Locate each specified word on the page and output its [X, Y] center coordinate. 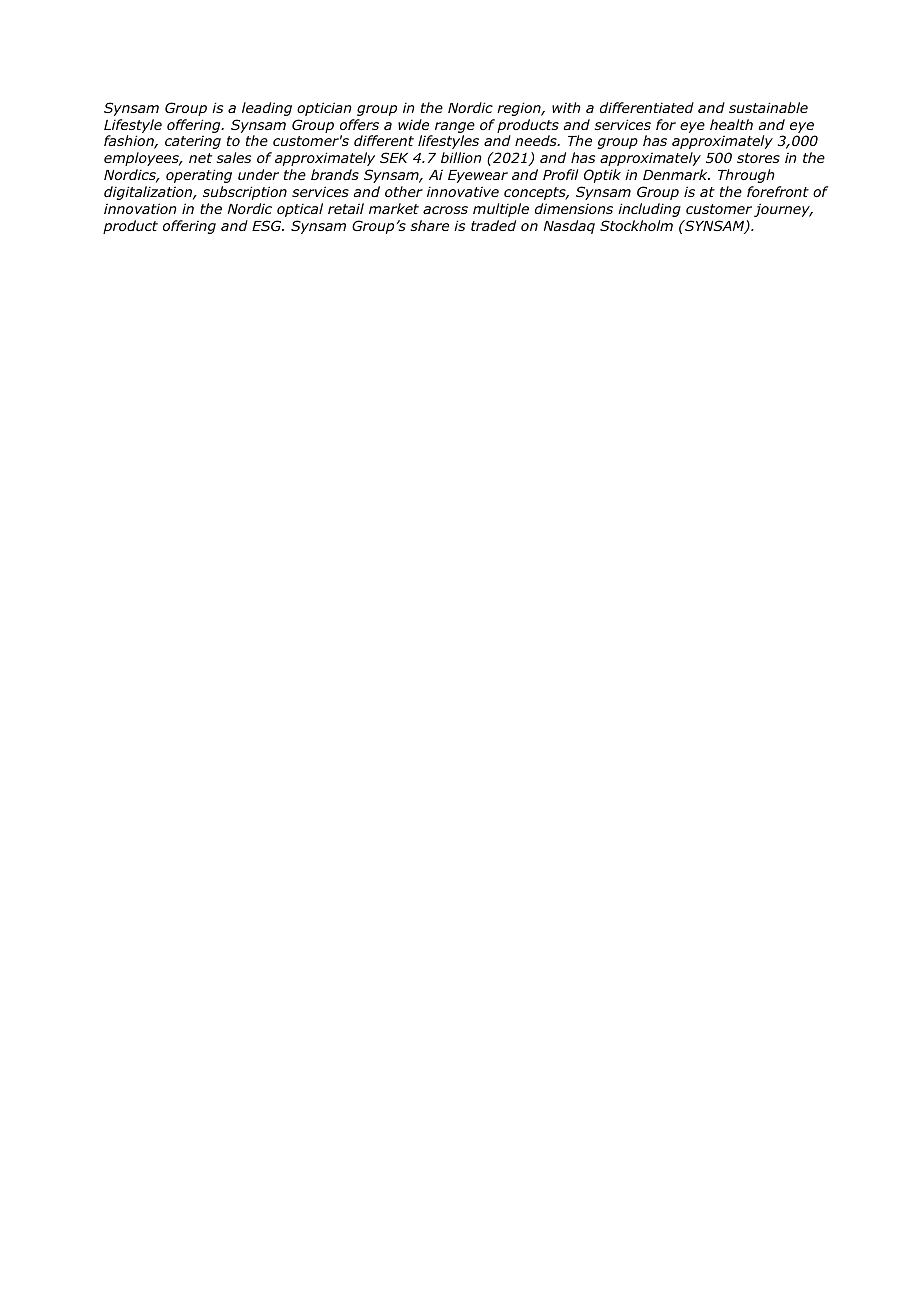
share [429, 225]
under [258, 174]
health [731, 124]
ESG [268, 225]
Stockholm [636, 225]
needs [537, 140]
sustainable [768, 107]
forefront [778, 191]
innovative [463, 191]
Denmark [676, 174]
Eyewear [478, 176]
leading [267, 109]
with [566, 107]
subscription [245, 193]
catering [193, 142]
